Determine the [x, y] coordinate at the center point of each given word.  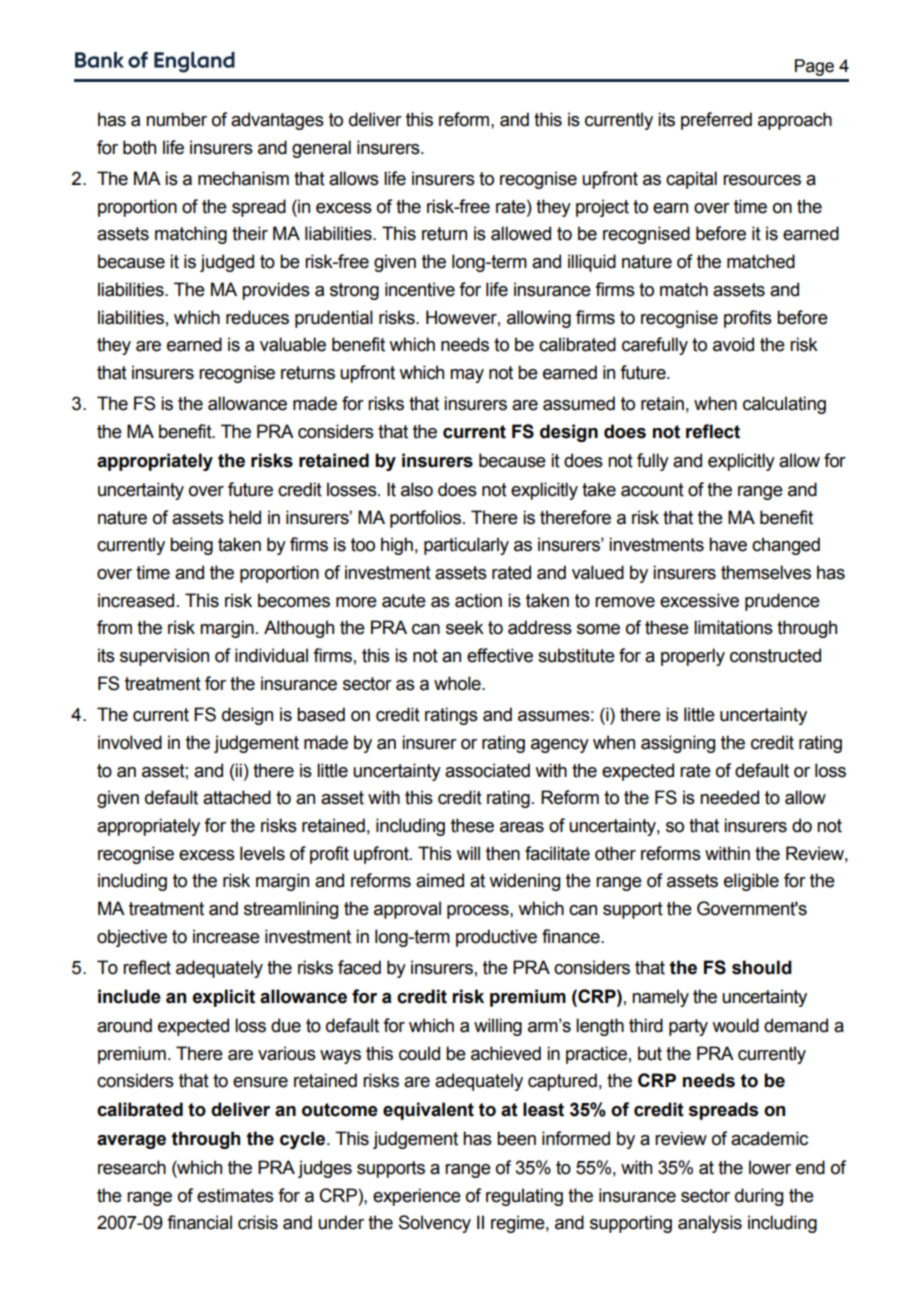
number [176, 119]
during [759, 1197]
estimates [235, 1195]
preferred [716, 121]
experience [417, 1197]
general [321, 149]
